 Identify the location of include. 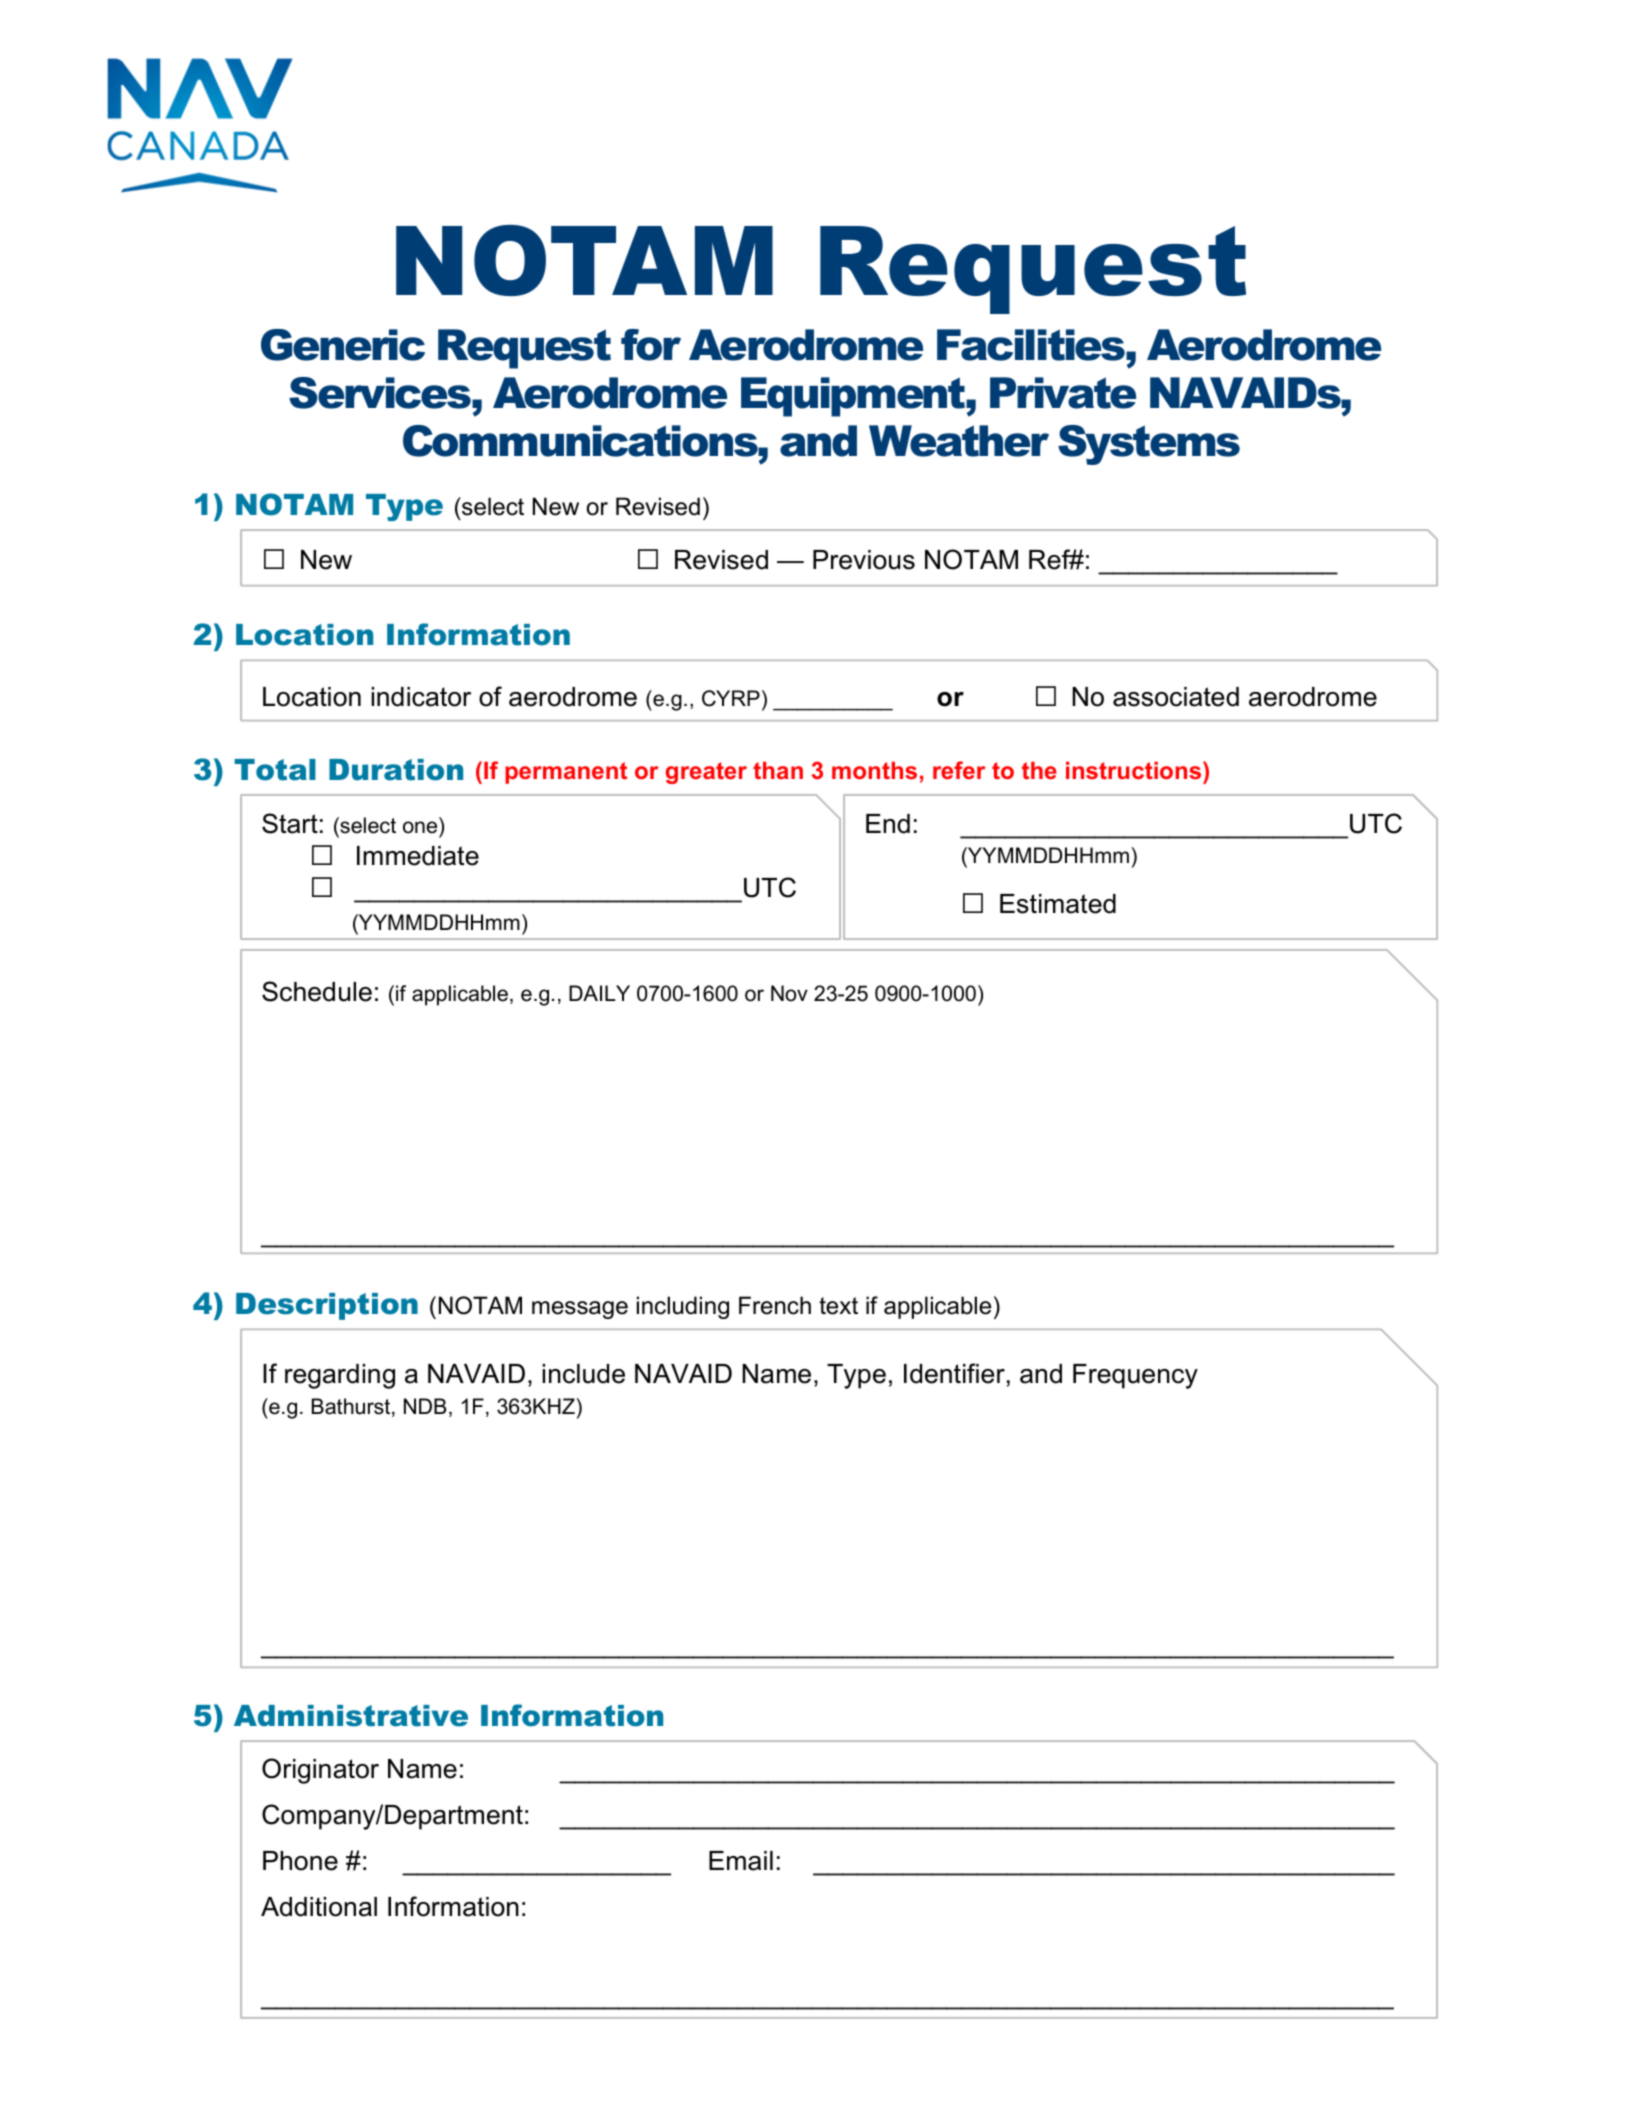
(583, 1374).
